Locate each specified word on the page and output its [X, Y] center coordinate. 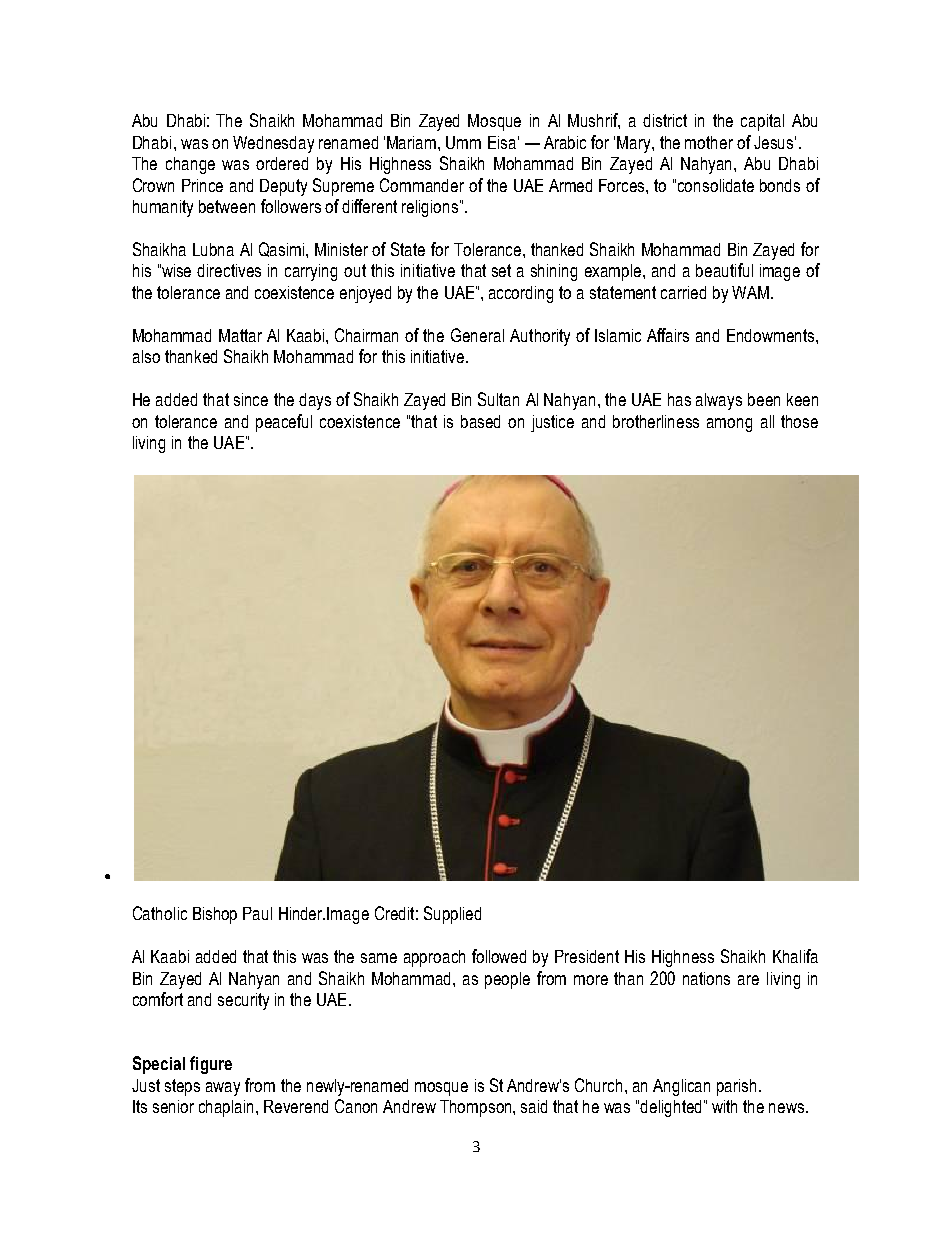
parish [738, 1087]
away [223, 1089]
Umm [463, 142]
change [190, 165]
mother [709, 142]
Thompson [477, 1108]
